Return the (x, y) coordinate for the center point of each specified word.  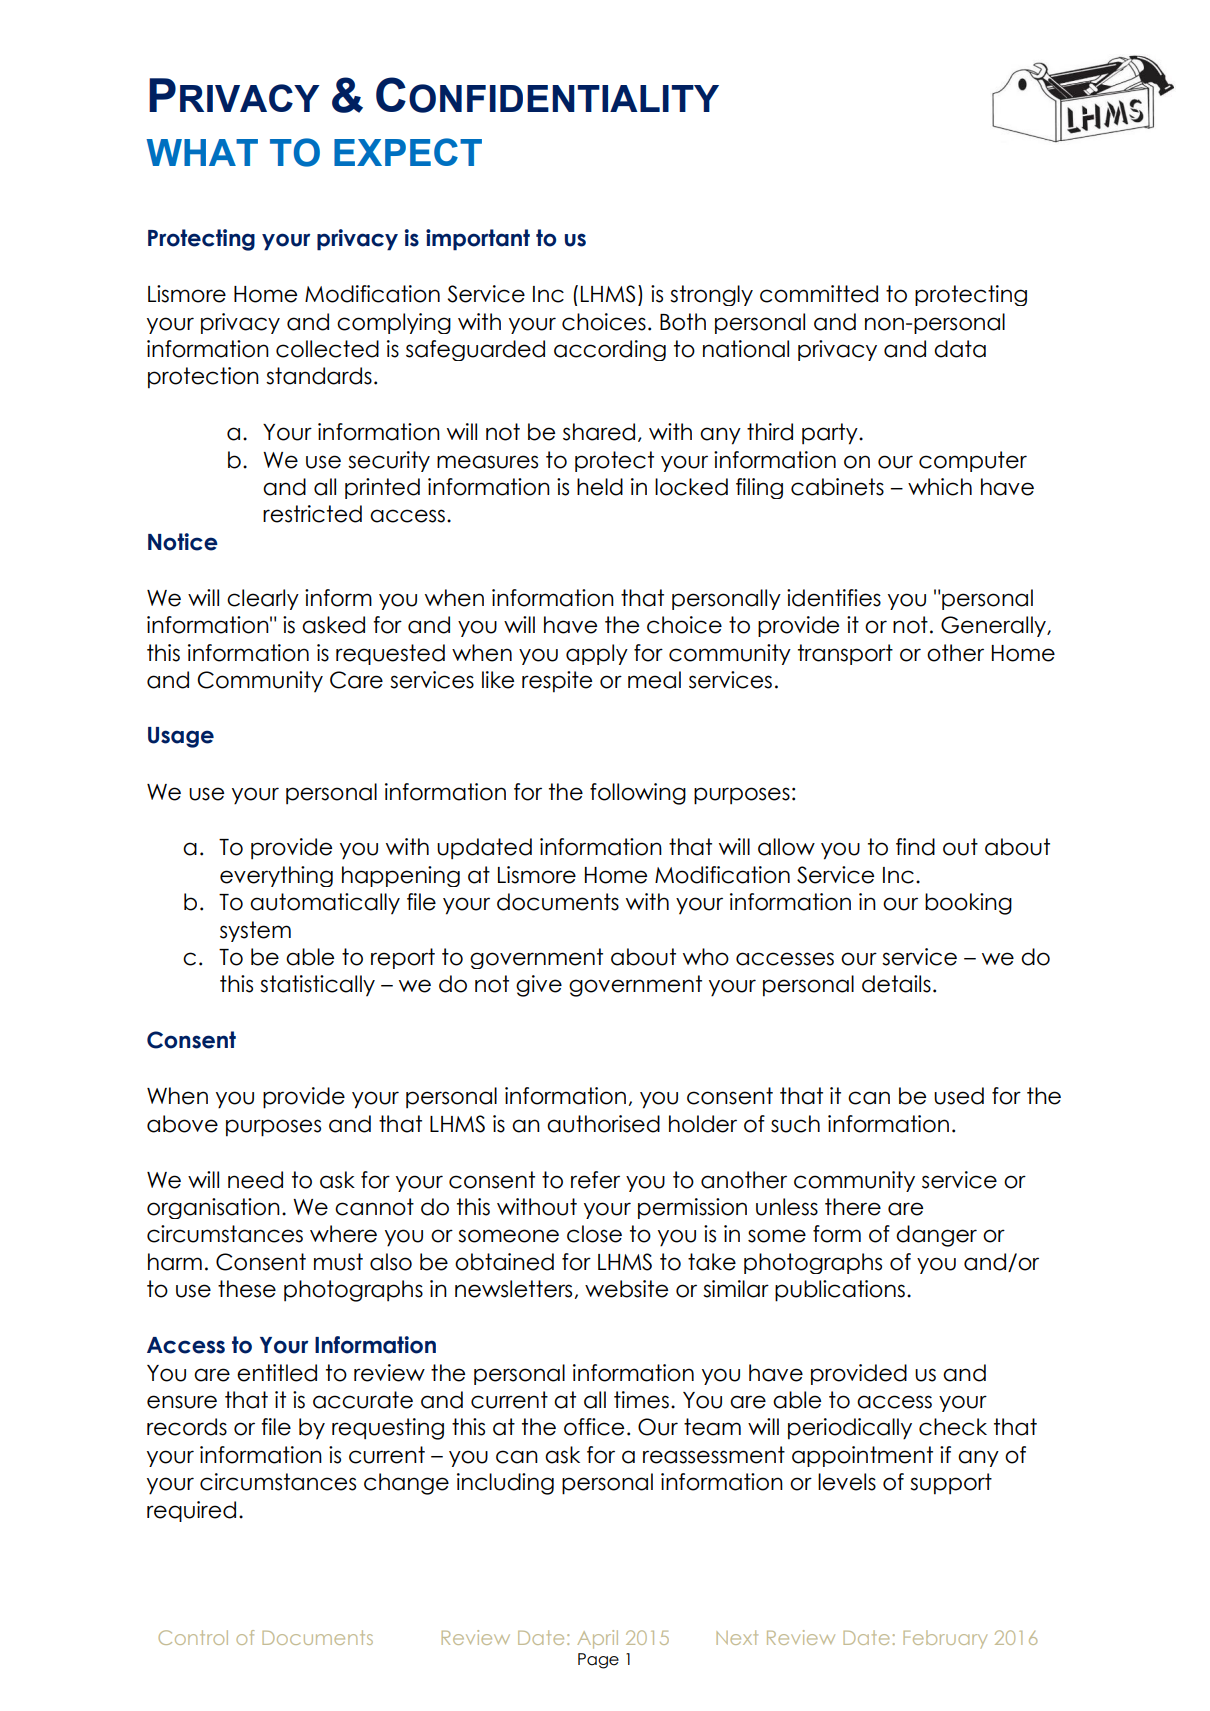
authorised (603, 1124)
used (959, 1096)
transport (845, 654)
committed (819, 294)
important (478, 240)
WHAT (202, 152)
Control (193, 1637)
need (255, 1180)
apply (597, 654)
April (597, 1639)
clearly (263, 599)
